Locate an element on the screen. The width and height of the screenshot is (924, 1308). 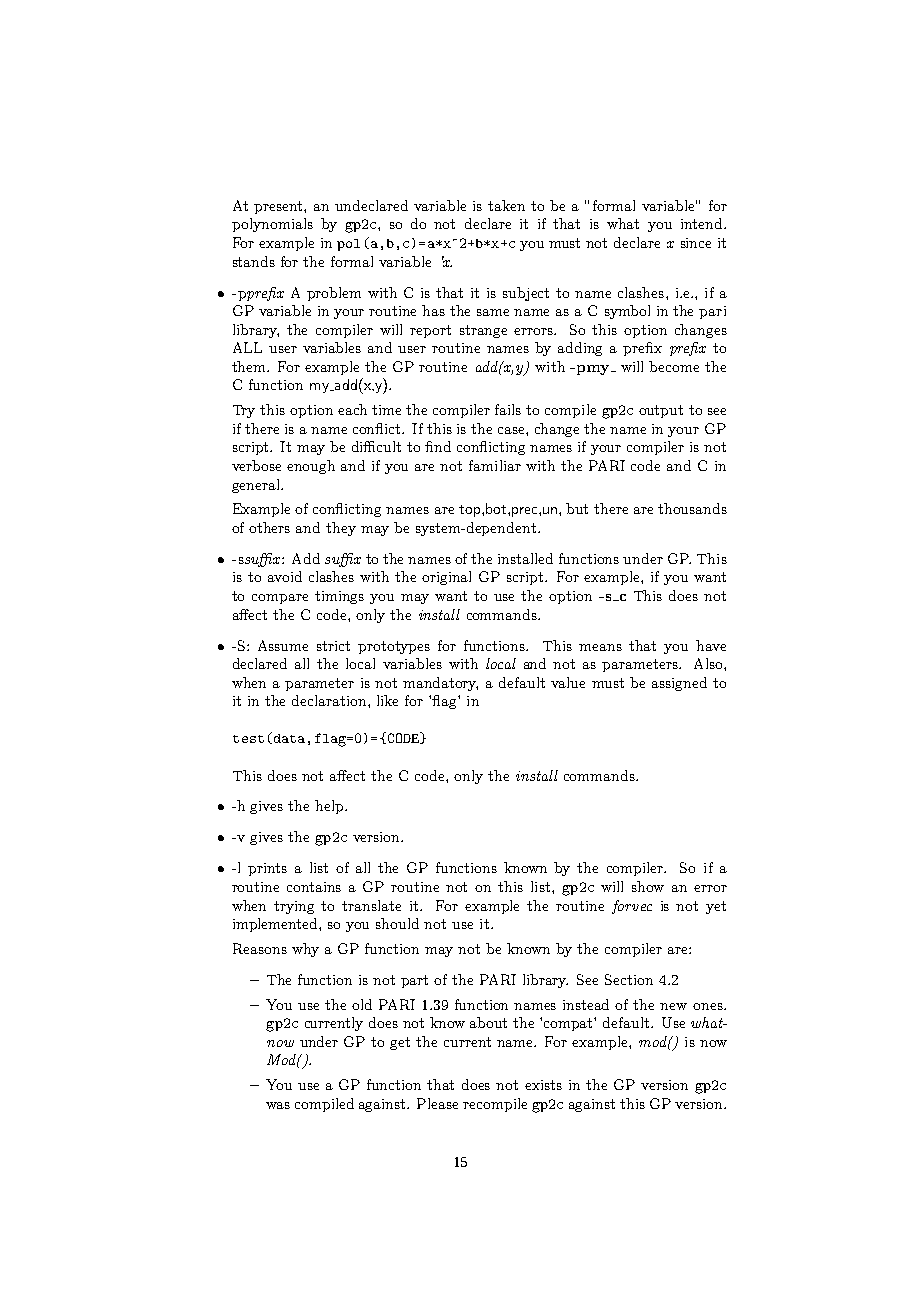
familiar is located at coordinates (495, 465).
